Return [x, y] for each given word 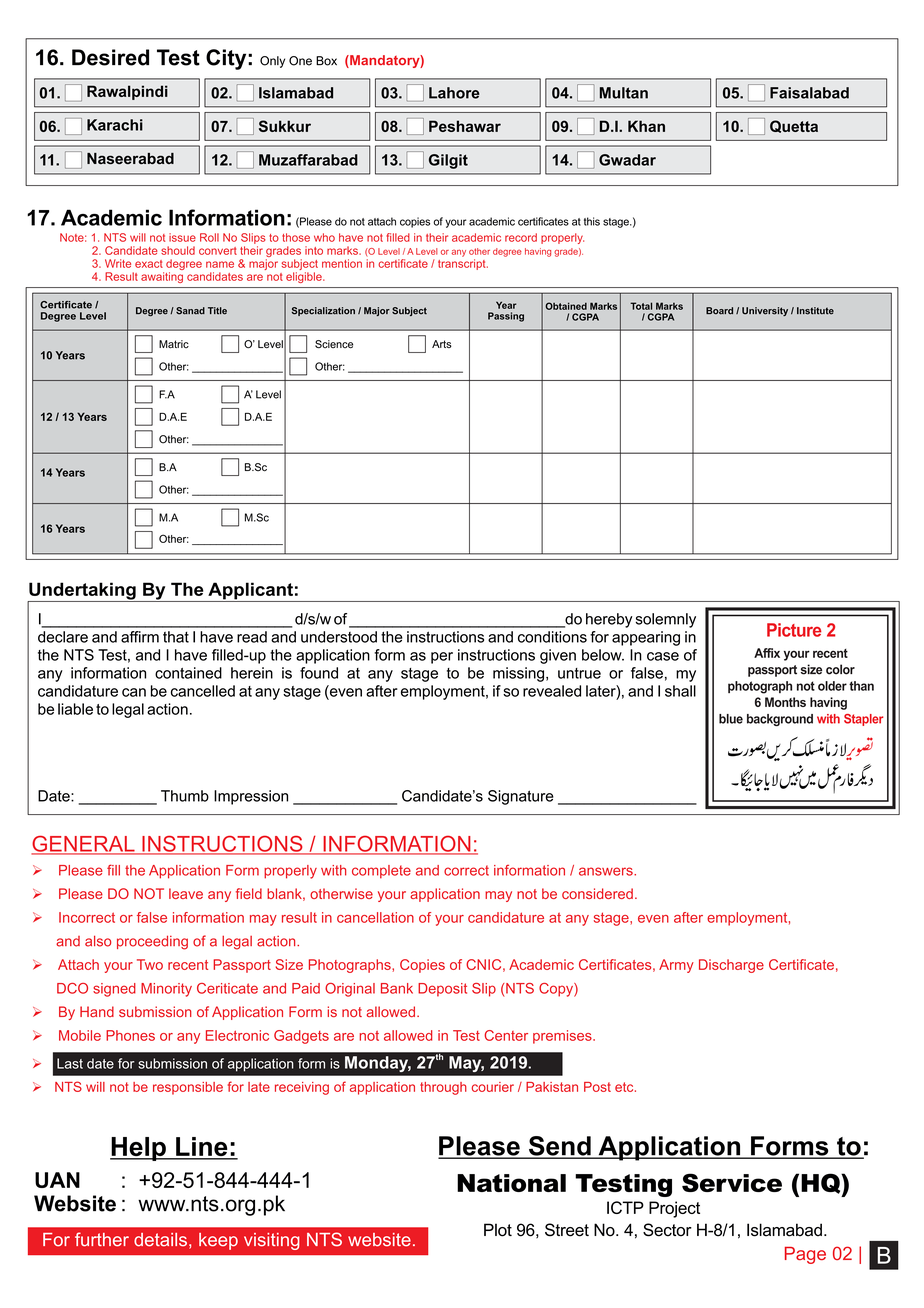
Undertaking [82, 592]
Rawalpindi [127, 92]
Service [732, 1182]
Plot [498, 1230]
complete [381, 872]
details [160, 1240]
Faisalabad [809, 93]
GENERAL [84, 844]
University [765, 311]
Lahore [454, 93]
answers [607, 871]
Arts [442, 344]
